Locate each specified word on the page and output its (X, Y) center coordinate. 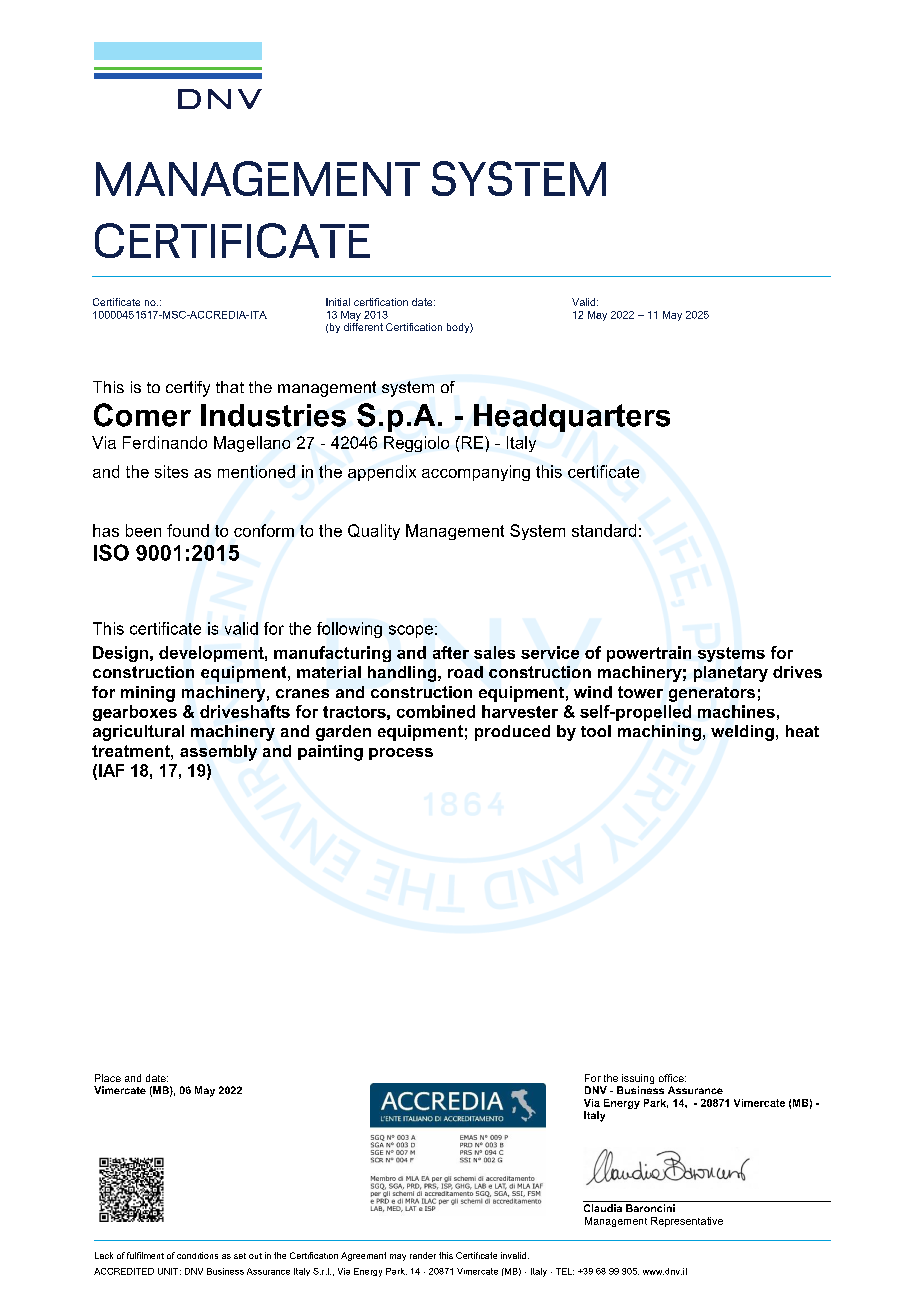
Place (108, 1078)
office (672, 1078)
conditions (197, 1255)
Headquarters (572, 418)
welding (742, 733)
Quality (374, 532)
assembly (218, 753)
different (363, 327)
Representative (687, 1222)
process (401, 754)
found (188, 530)
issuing (637, 1080)
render (423, 1255)
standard (604, 530)
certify (188, 389)
